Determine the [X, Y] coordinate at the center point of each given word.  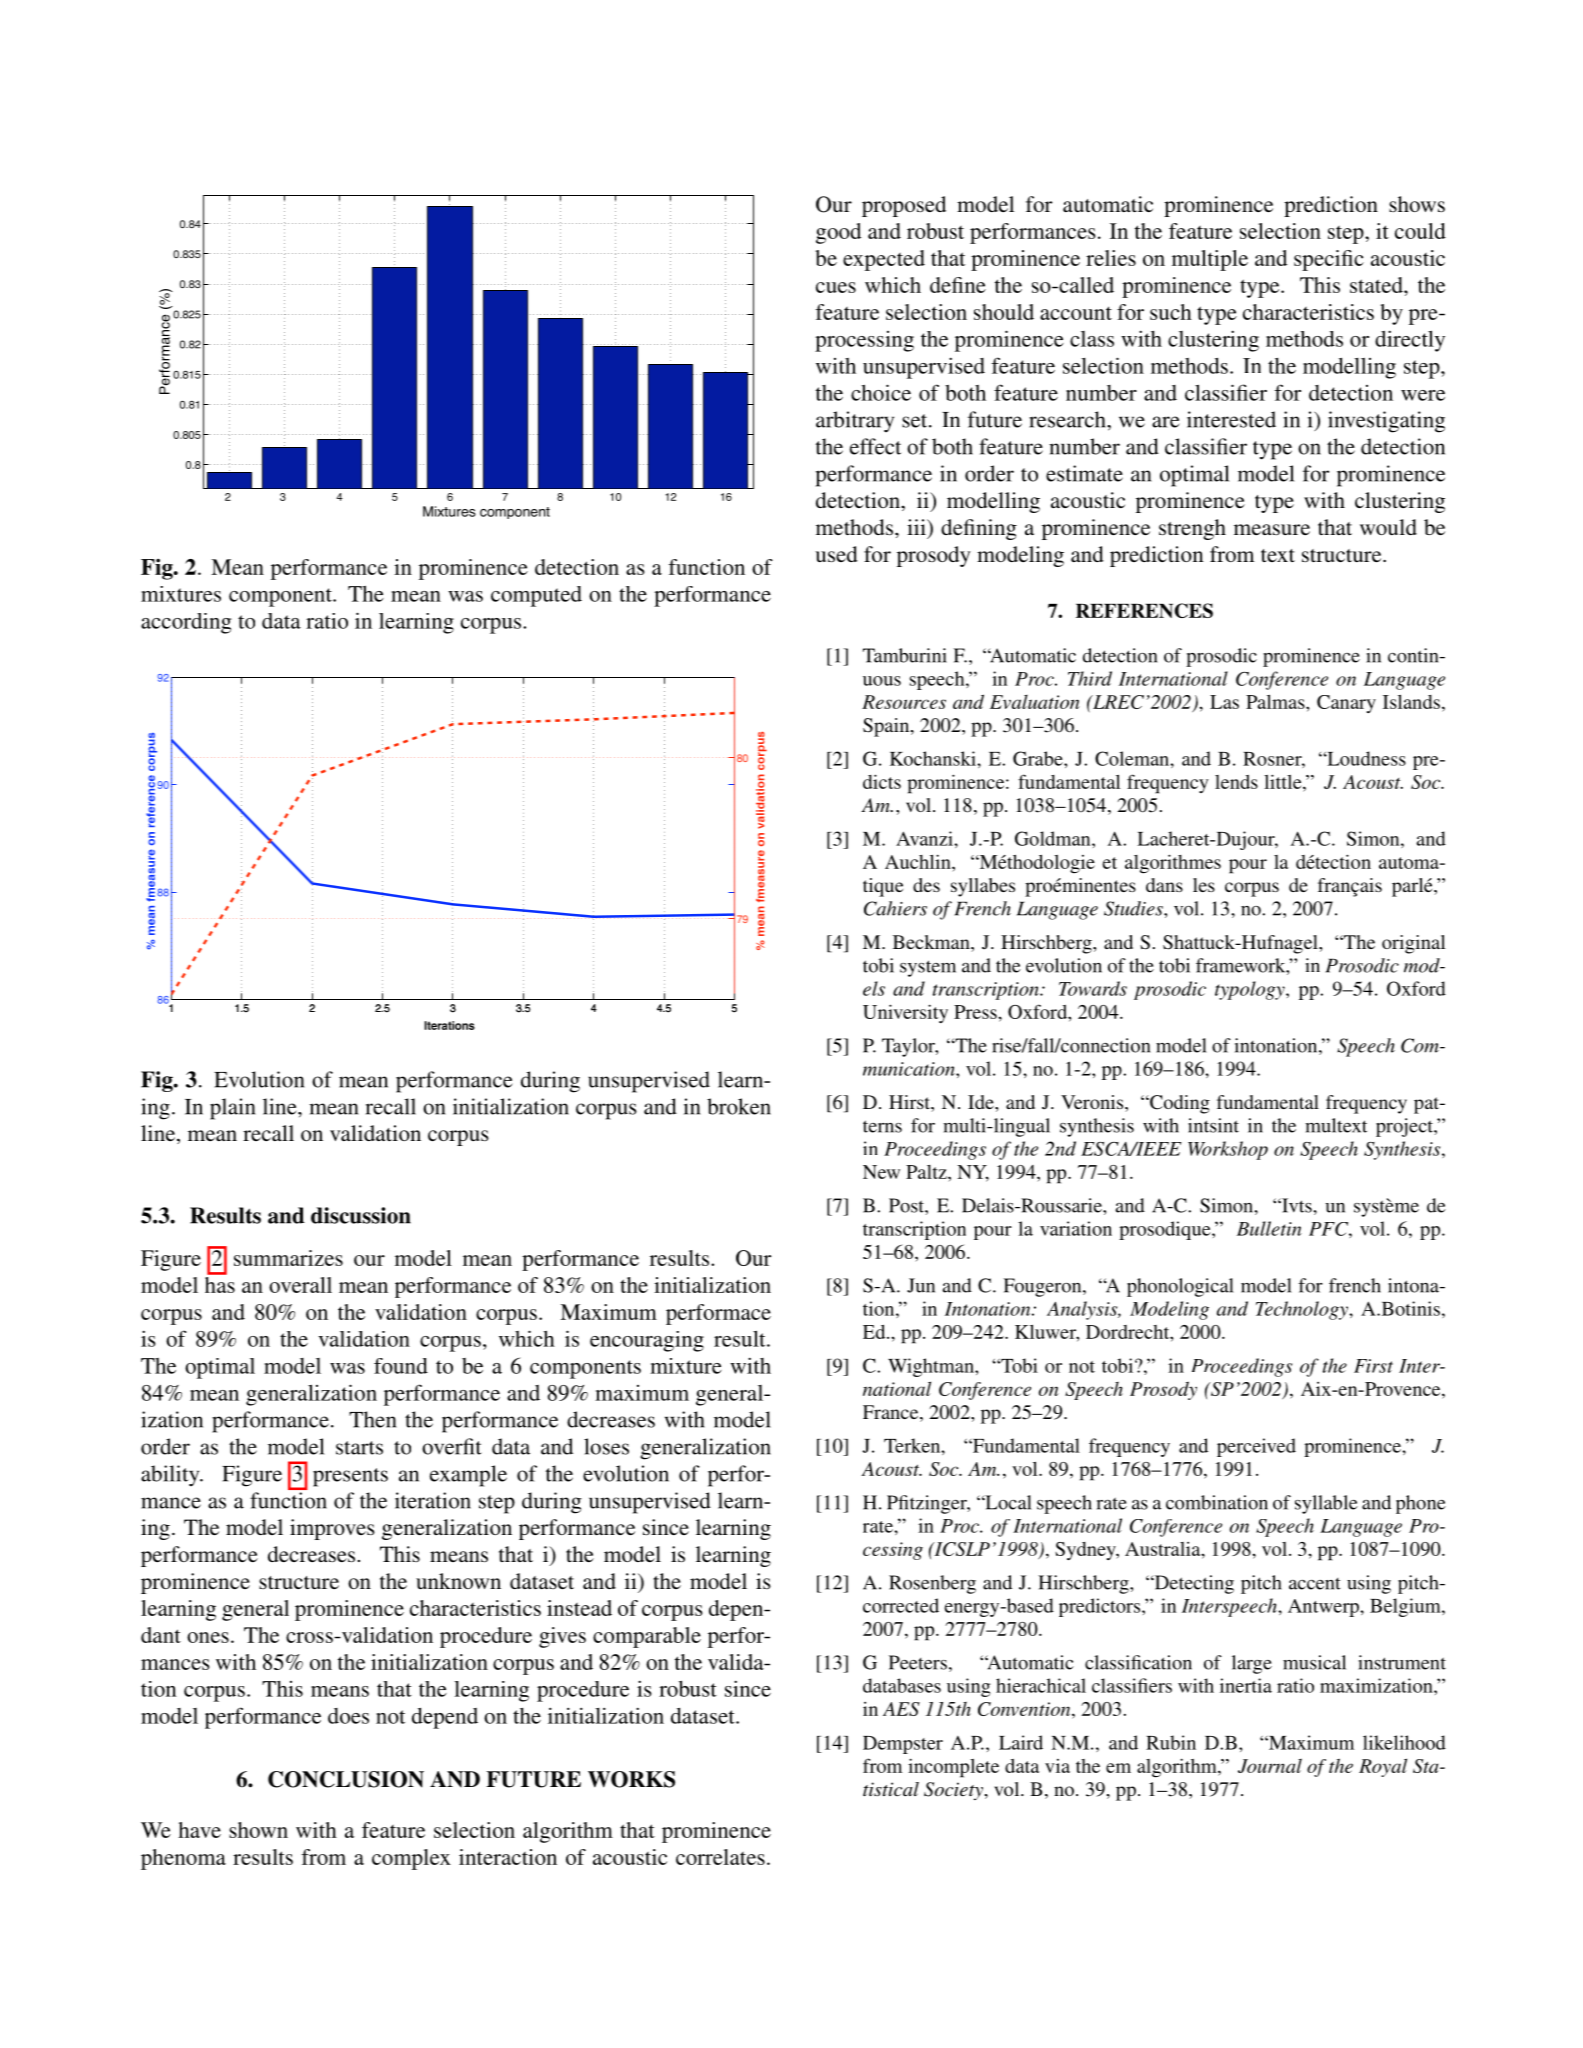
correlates [720, 1857]
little [1284, 781]
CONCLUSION [346, 1779]
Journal [1270, 1765]
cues [836, 287]
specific [1329, 260]
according [186, 623]
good [838, 233]
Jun [921, 1285]
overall [300, 1285]
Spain [887, 727]
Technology [1303, 1310]
